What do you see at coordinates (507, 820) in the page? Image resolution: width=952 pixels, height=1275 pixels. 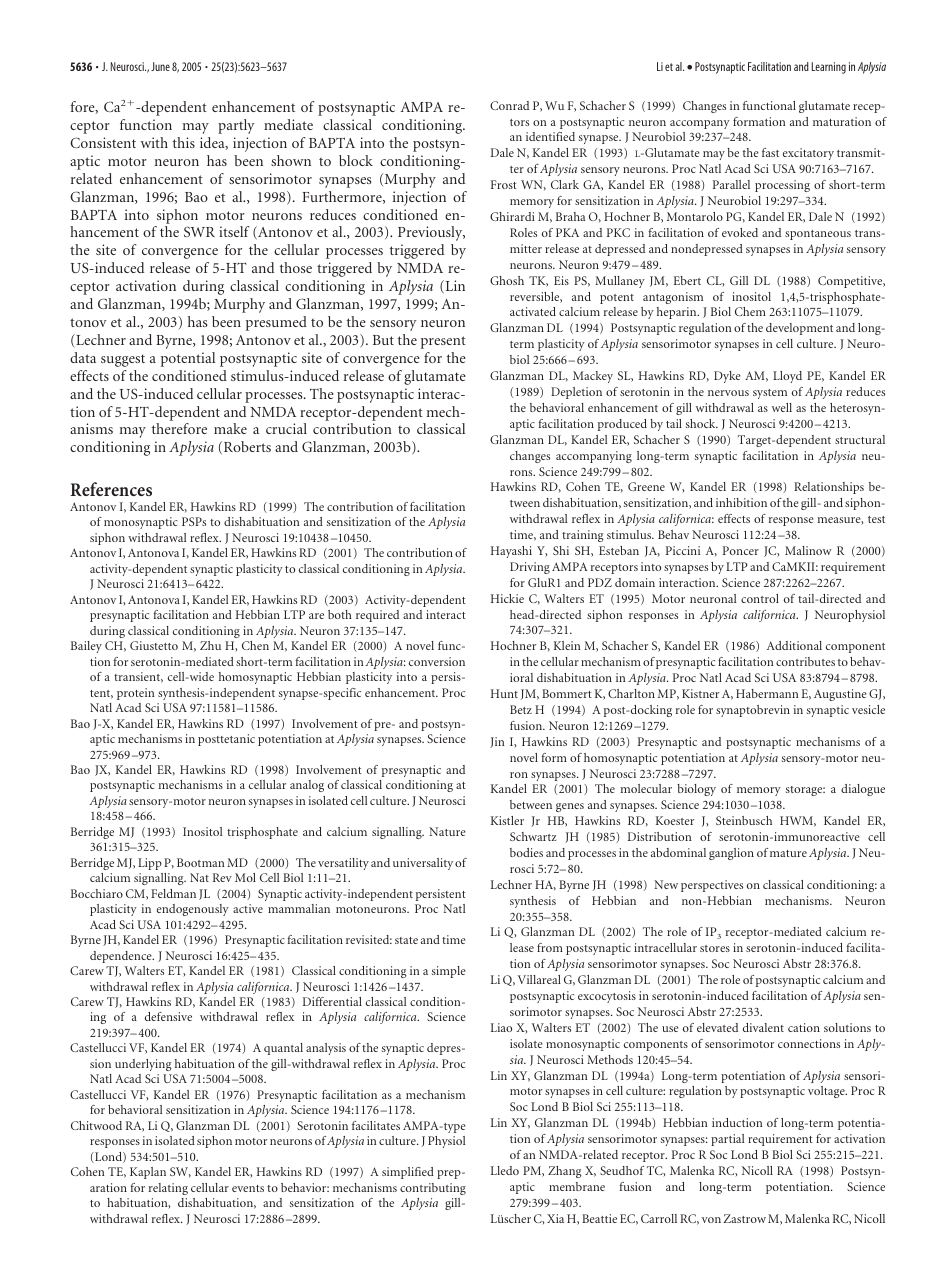 I see `Kistler` at bounding box center [507, 820].
